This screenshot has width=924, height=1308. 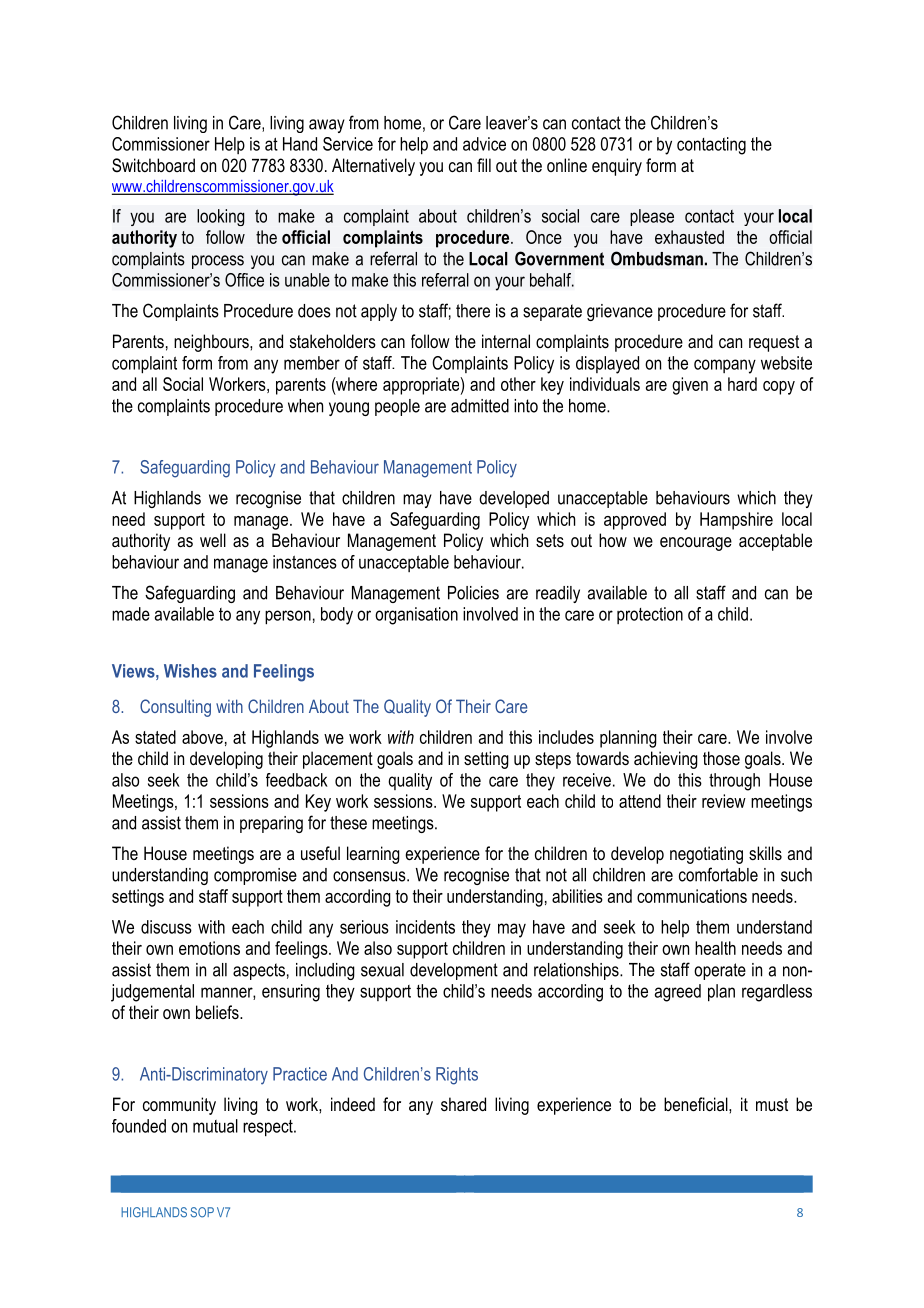 I want to click on given, so click(x=690, y=386).
